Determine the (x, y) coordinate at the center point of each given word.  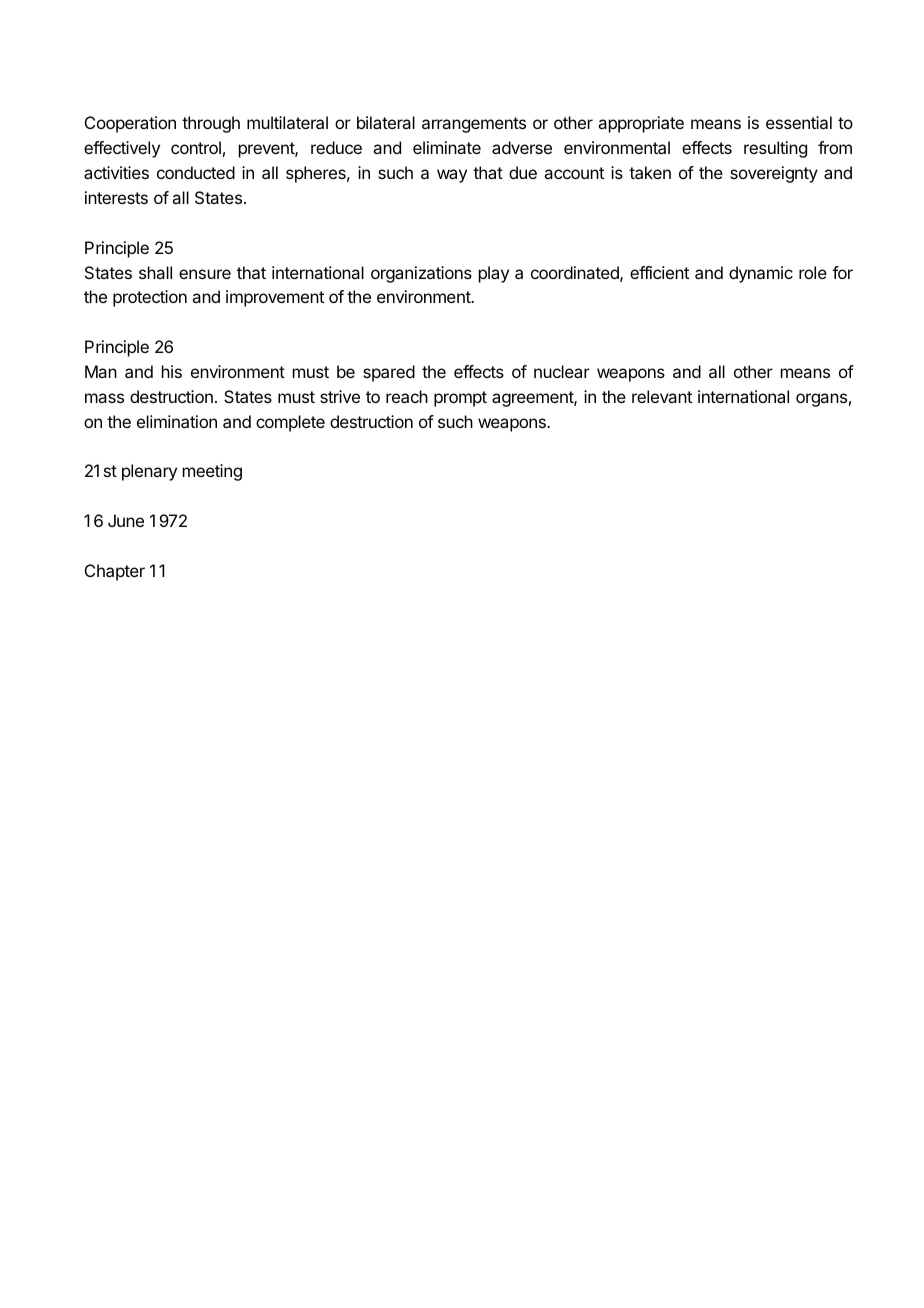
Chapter (115, 572)
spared (389, 373)
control (196, 147)
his (172, 371)
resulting (775, 149)
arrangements (474, 125)
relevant (662, 396)
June (126, 520)
